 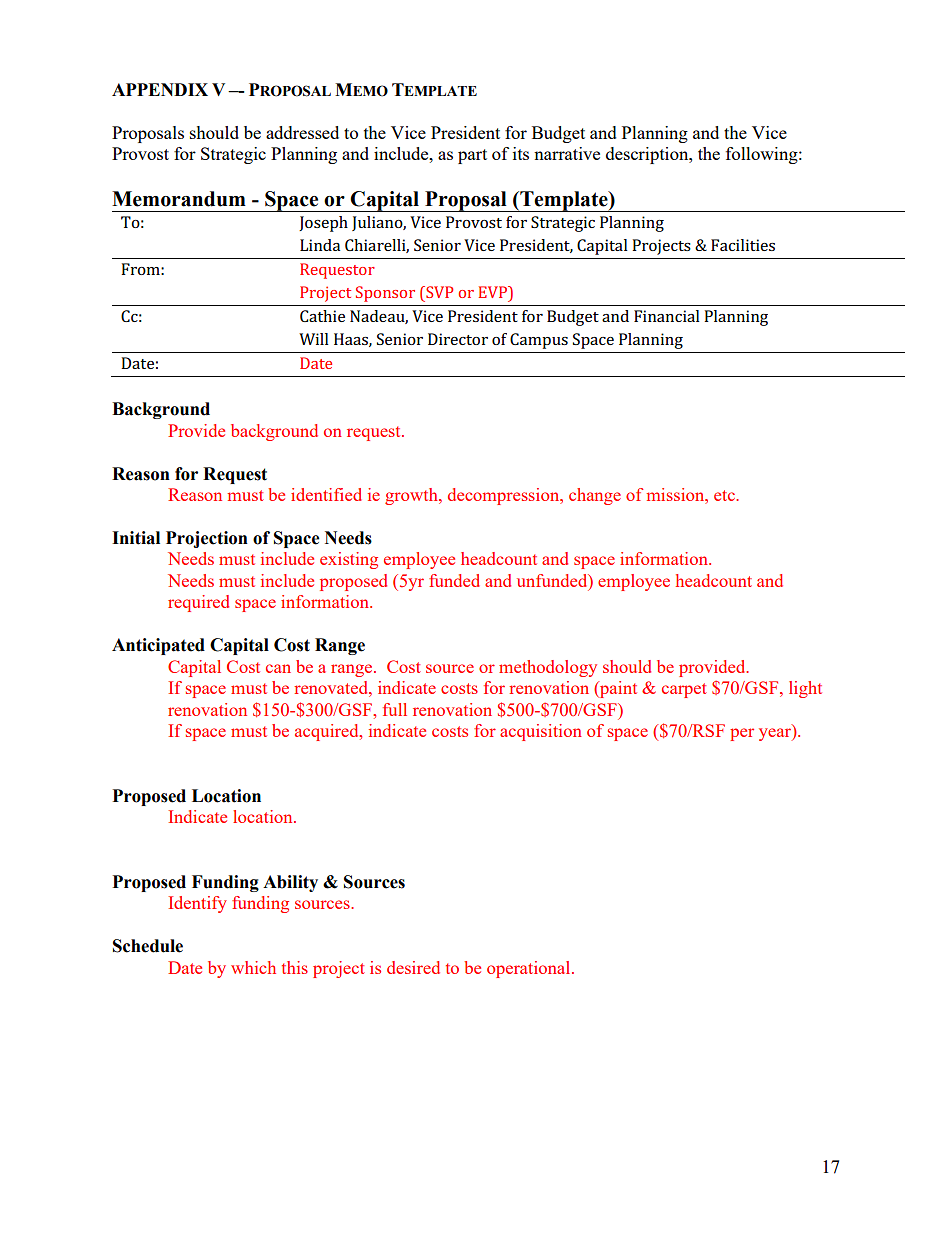 I want to click on narrative, so click(x=567, y=153).
